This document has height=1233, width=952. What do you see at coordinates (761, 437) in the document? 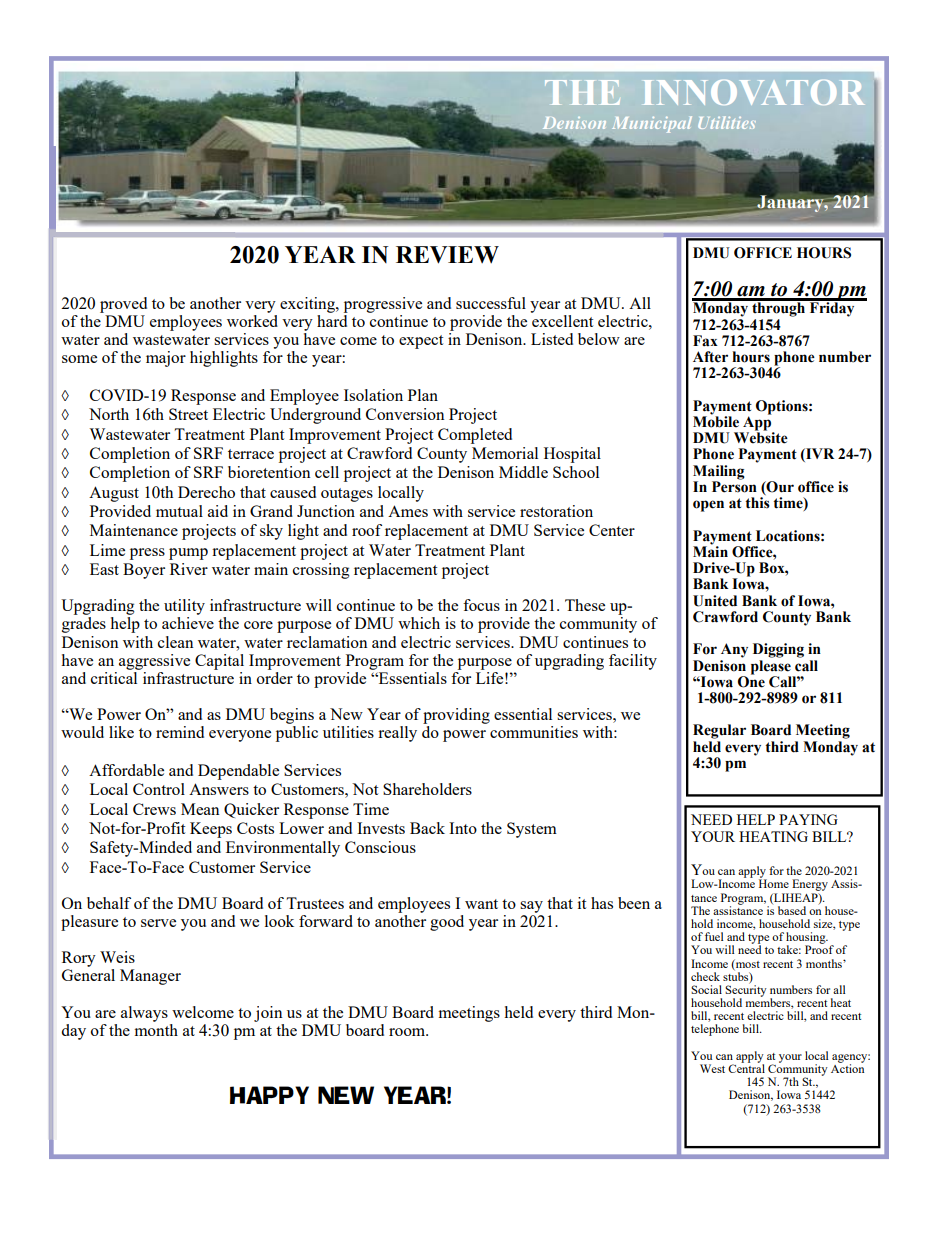
I see `Website` at bounding box center [761, 437].
